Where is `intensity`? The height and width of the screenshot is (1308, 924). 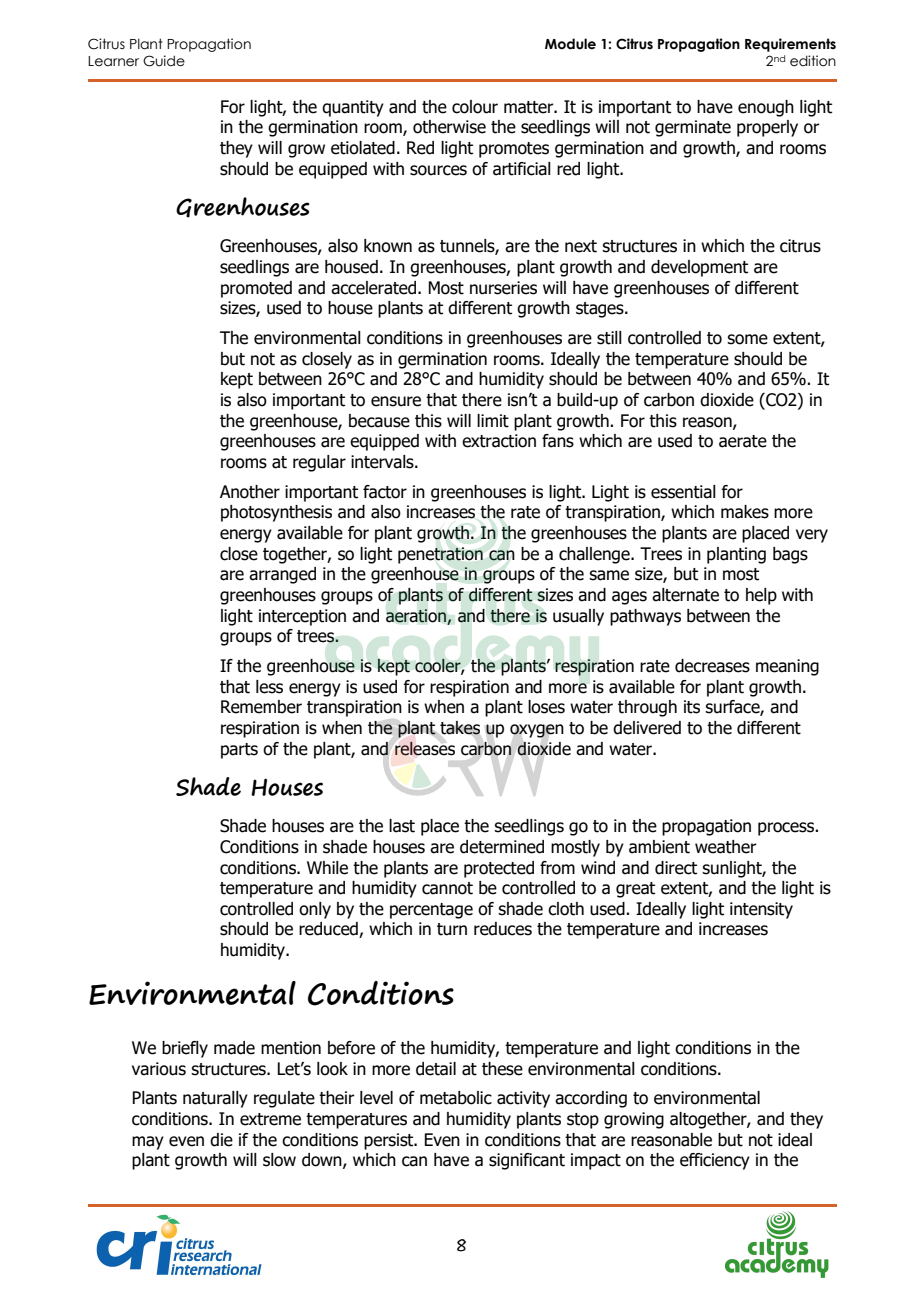 intensity is located at coordinates (761, 910).
